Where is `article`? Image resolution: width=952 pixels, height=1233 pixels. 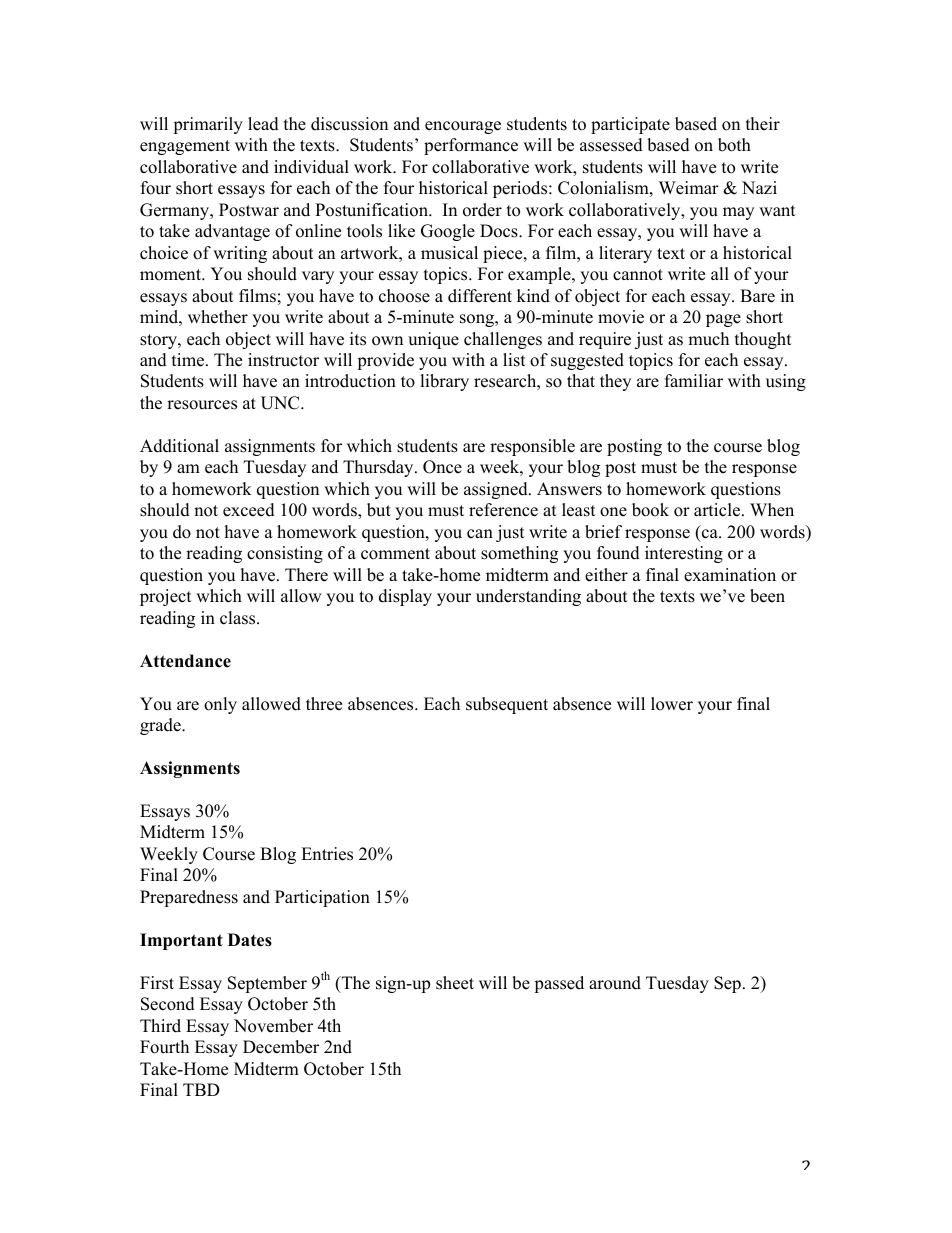
article is located at coordinates (718, 510).
